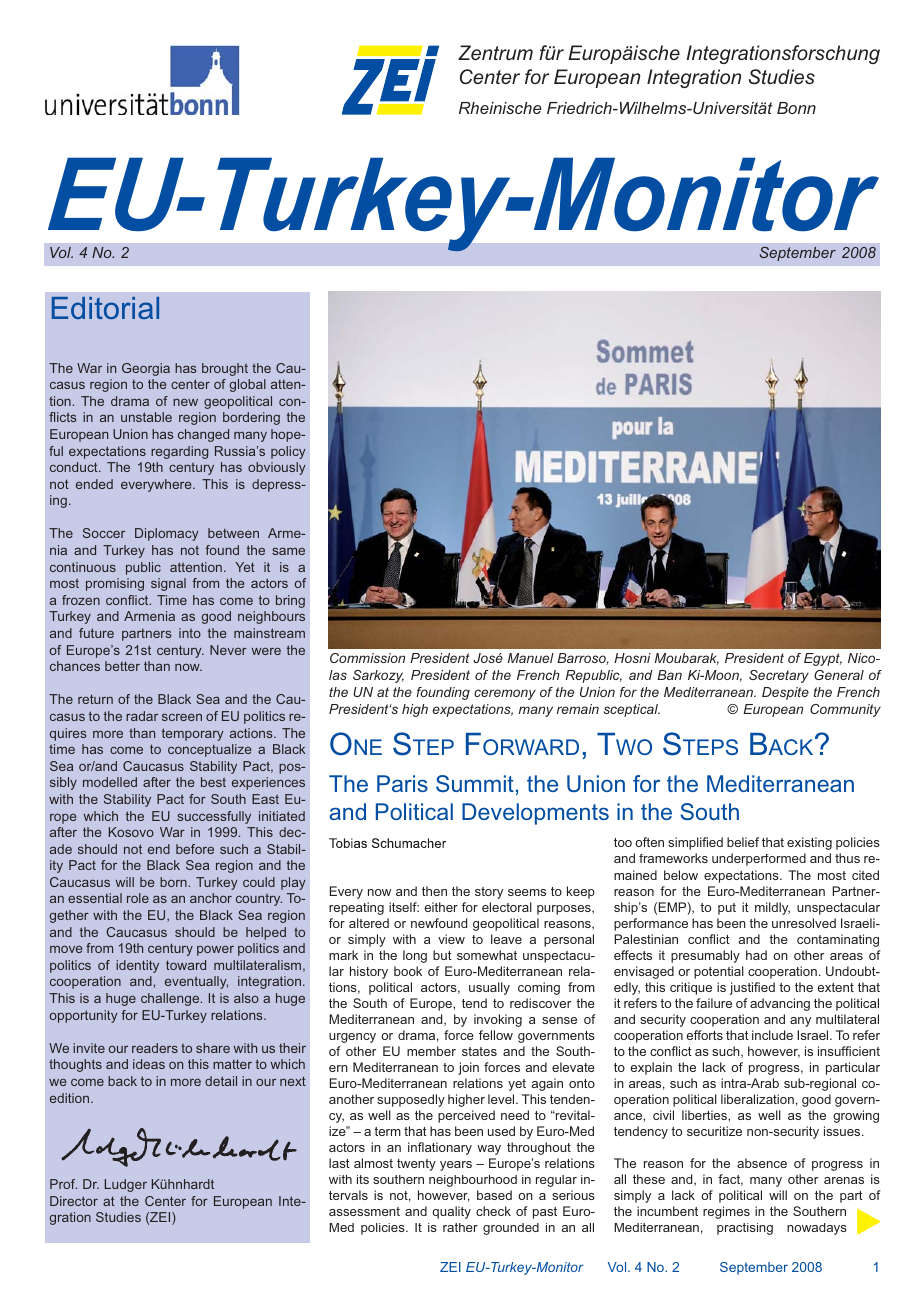 This screenshot has height=1308, width=924. What do you see at coordinates (74, 1201) in the screenshot?
I see `Director` at bounding box center [74, 1201].
